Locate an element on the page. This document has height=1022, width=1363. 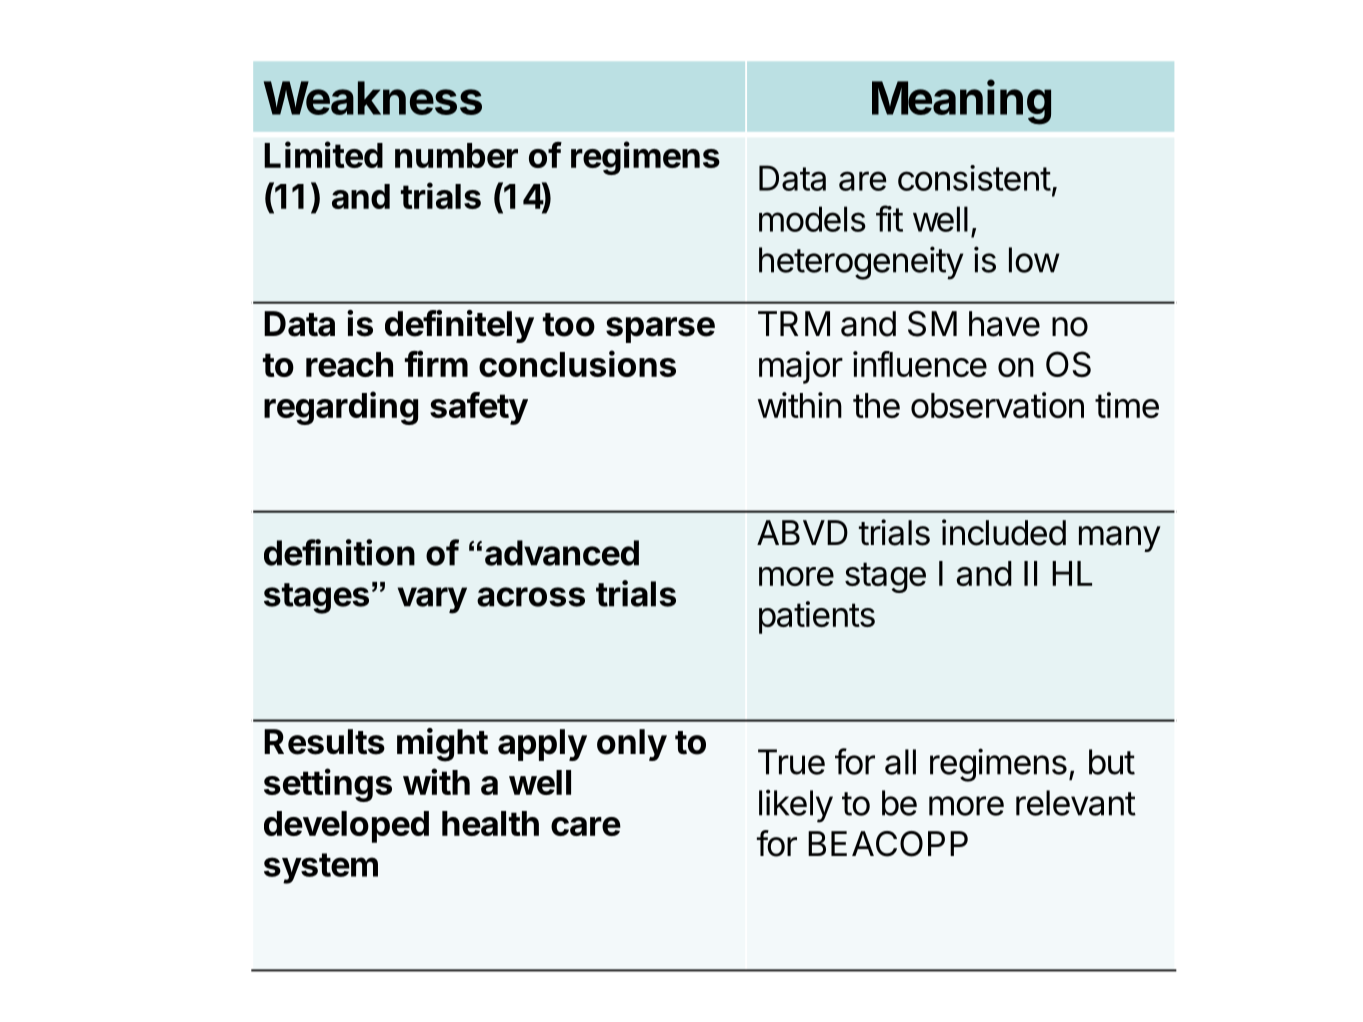
likely is located at coordinates (796, 806).
